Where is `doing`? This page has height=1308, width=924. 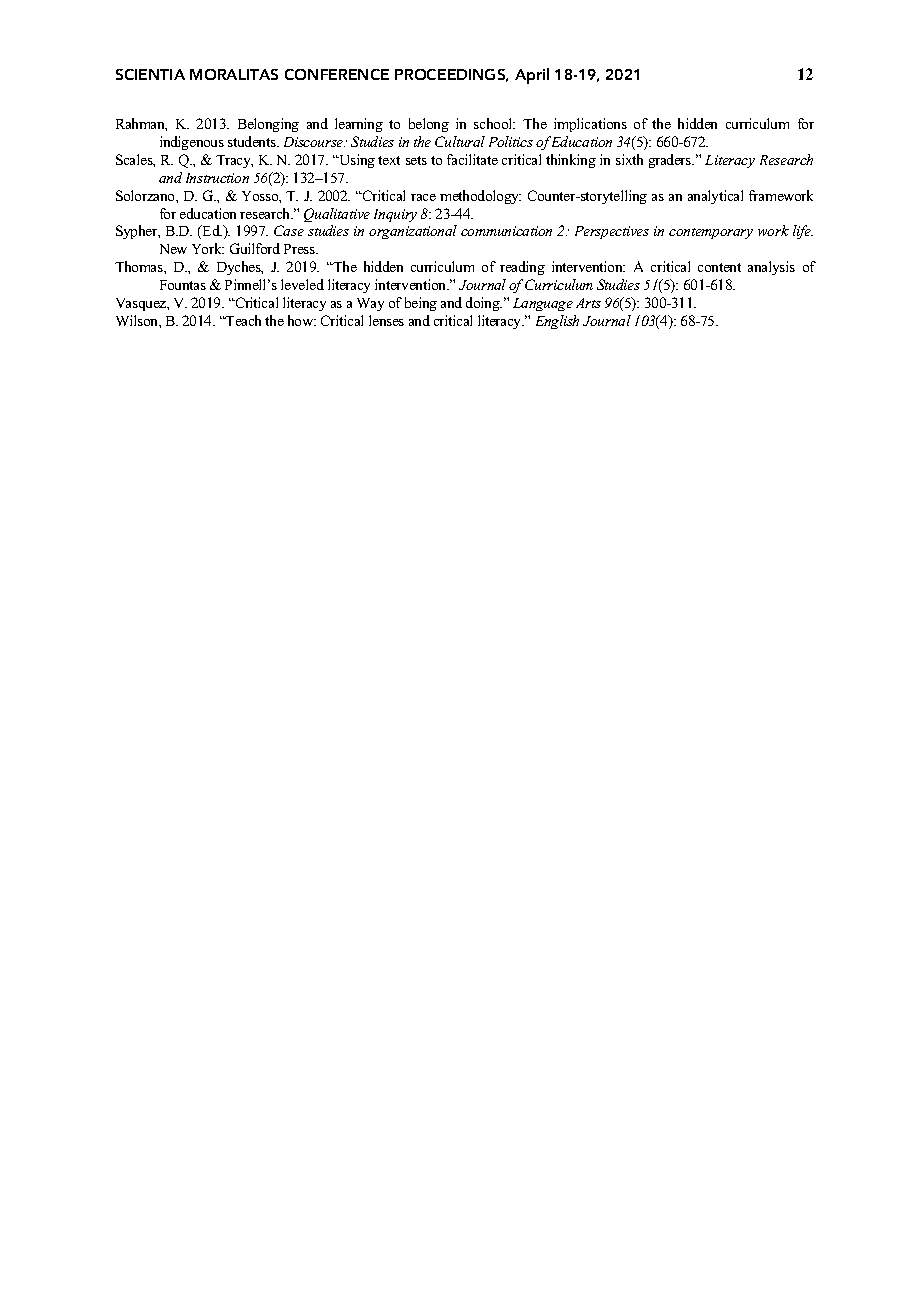
doing is located at coordinates (484, 304).
